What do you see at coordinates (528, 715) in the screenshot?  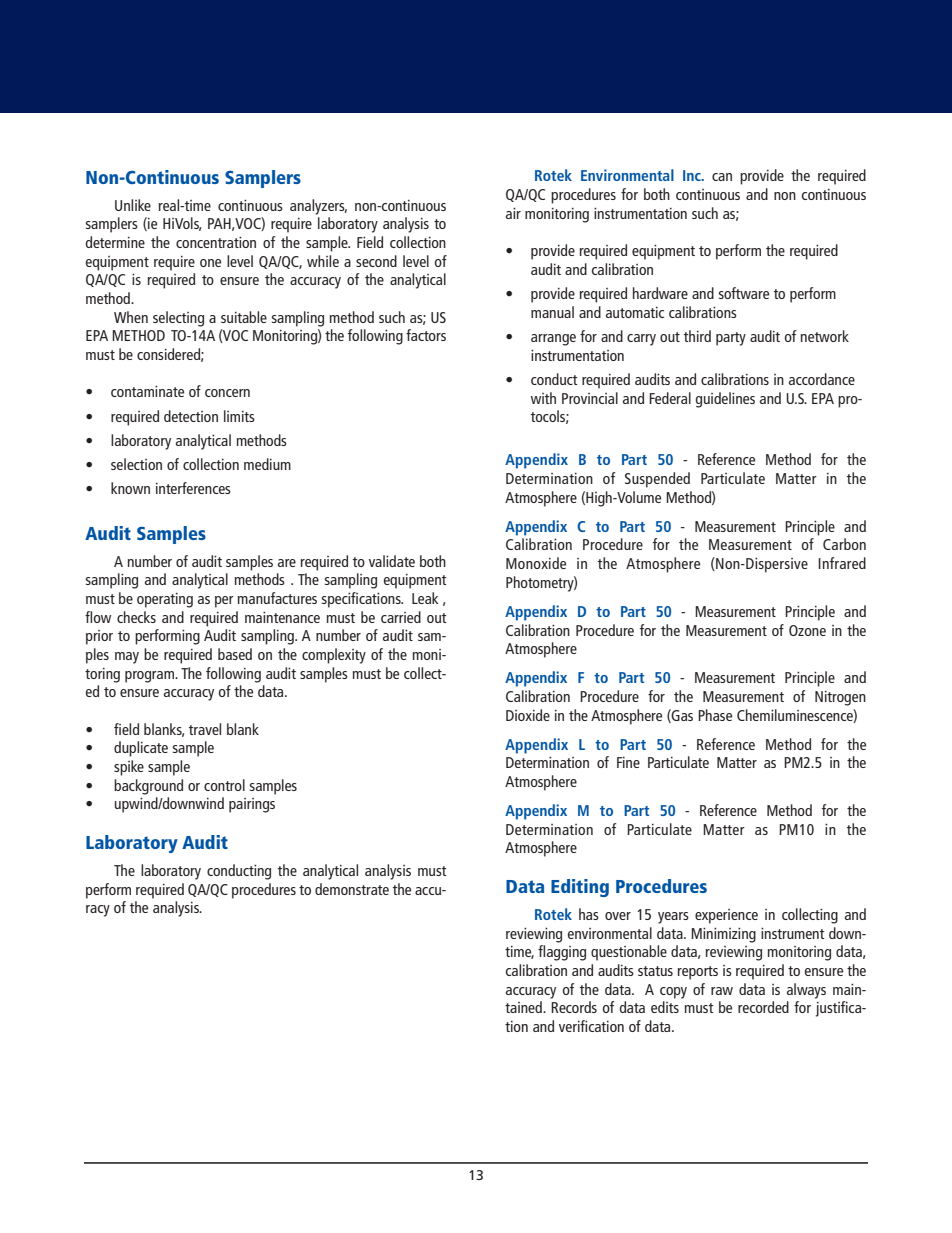 I see `Dioxide` at bounding box center [528, 715].
